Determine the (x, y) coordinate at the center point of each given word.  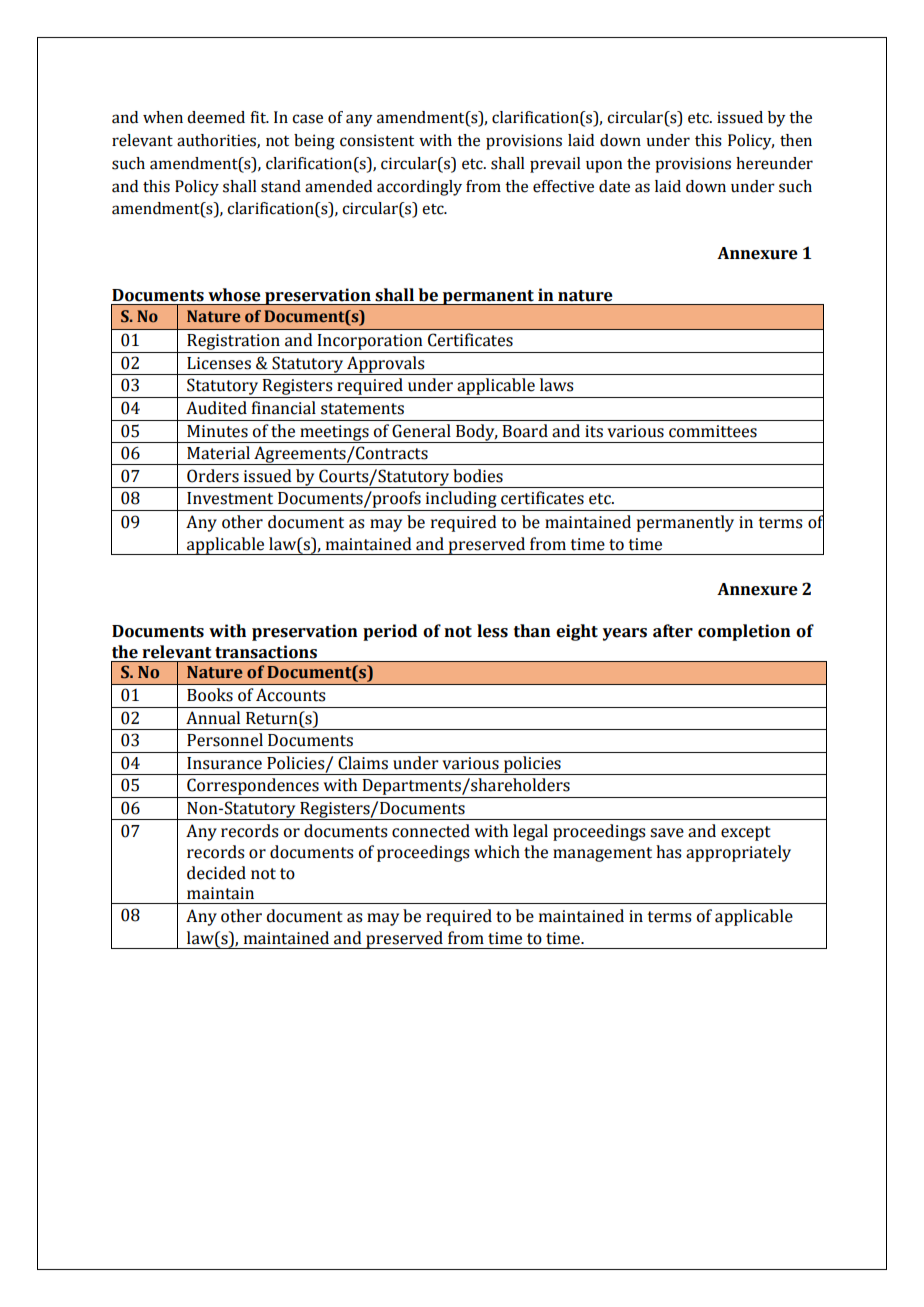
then (796, 140)
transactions (266, 652)
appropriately (738, 853)
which (497, 852)
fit (259, 117)
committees (713, 431)
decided (216, 873)
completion (744, 632)
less (492, 631)
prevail (555, 165)
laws (557, 385)
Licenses (219, 363)
